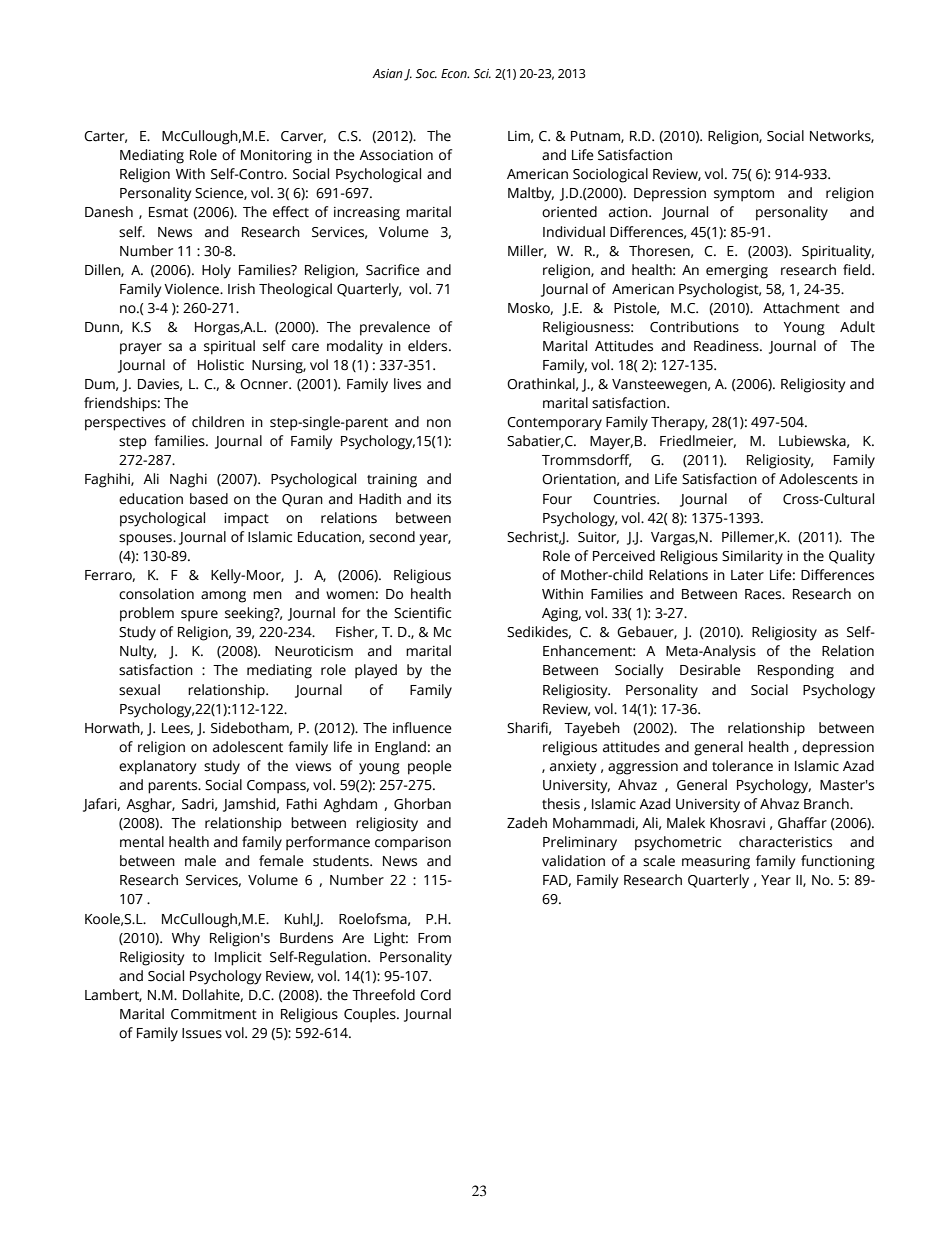  I want to click on Scientific, so click(423, 613).
